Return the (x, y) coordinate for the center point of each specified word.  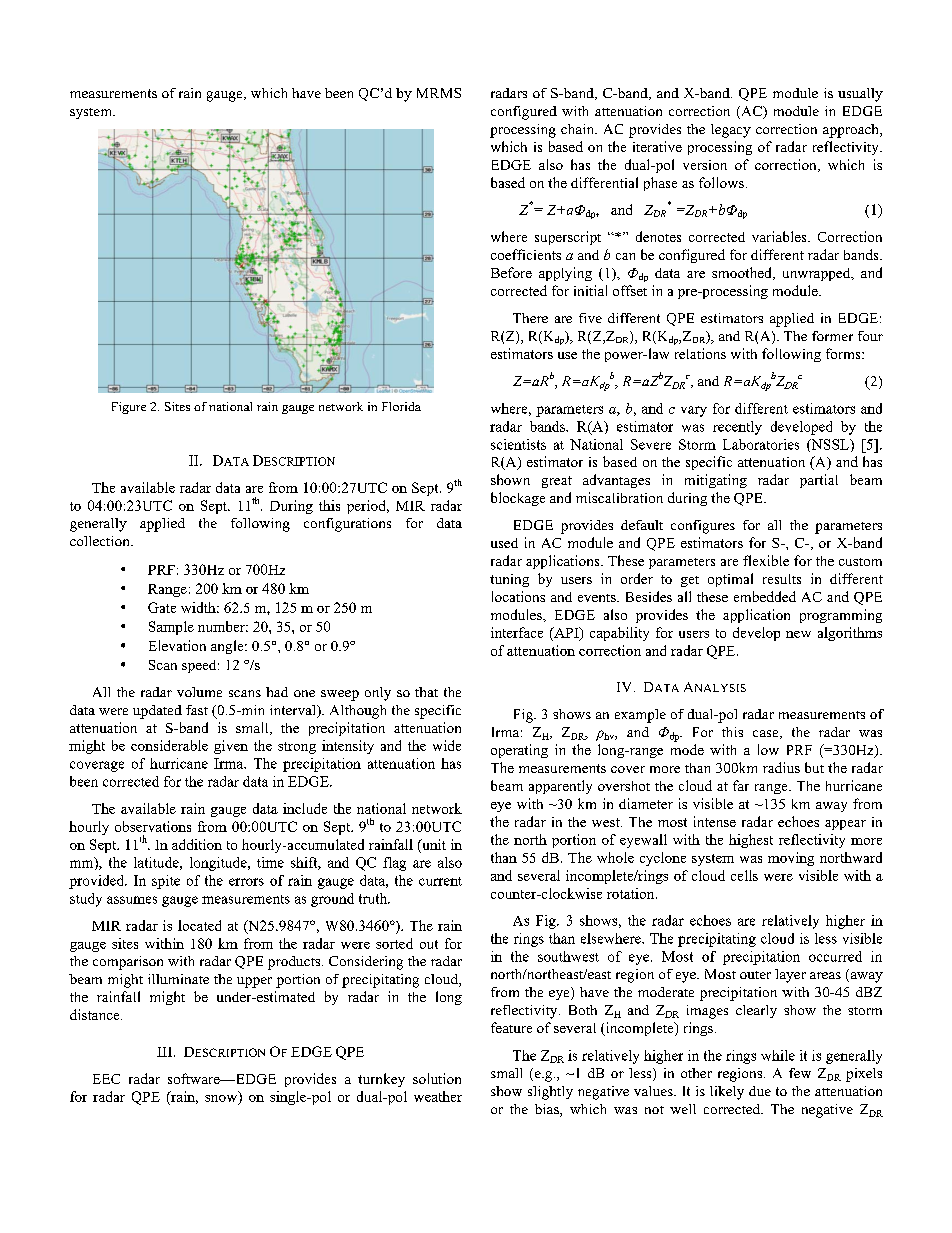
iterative (657, 146)
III (164, 1052)
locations (518, 596)
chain (578, 129)
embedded (765, 596)
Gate (162, 607)
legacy (731, 131)
